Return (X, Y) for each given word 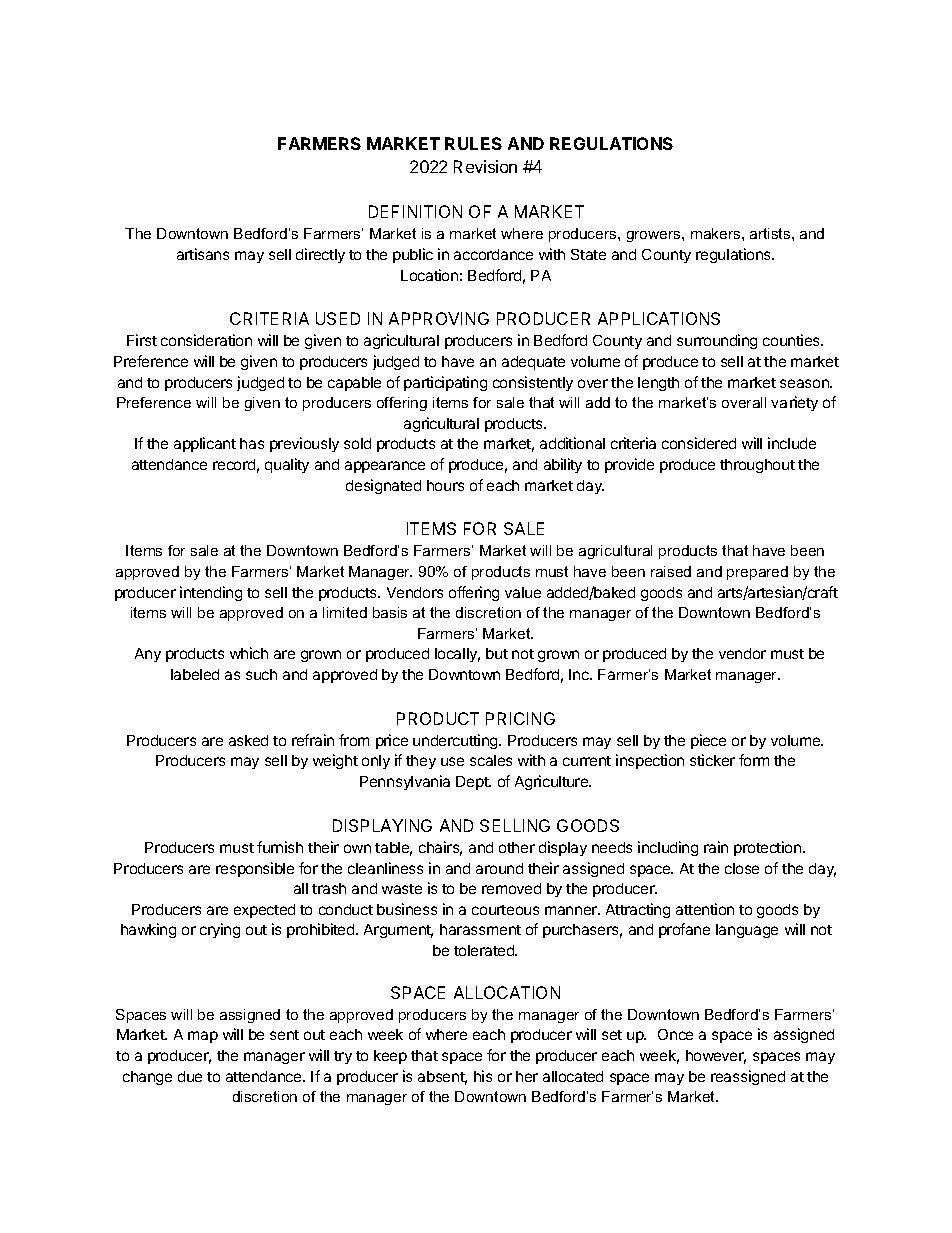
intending (211, 593)
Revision (485, 166)
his (483, 1076)
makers (717, 233)
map (203, 1037)
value (523, 592)
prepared (757, 573)
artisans (203, 254)
